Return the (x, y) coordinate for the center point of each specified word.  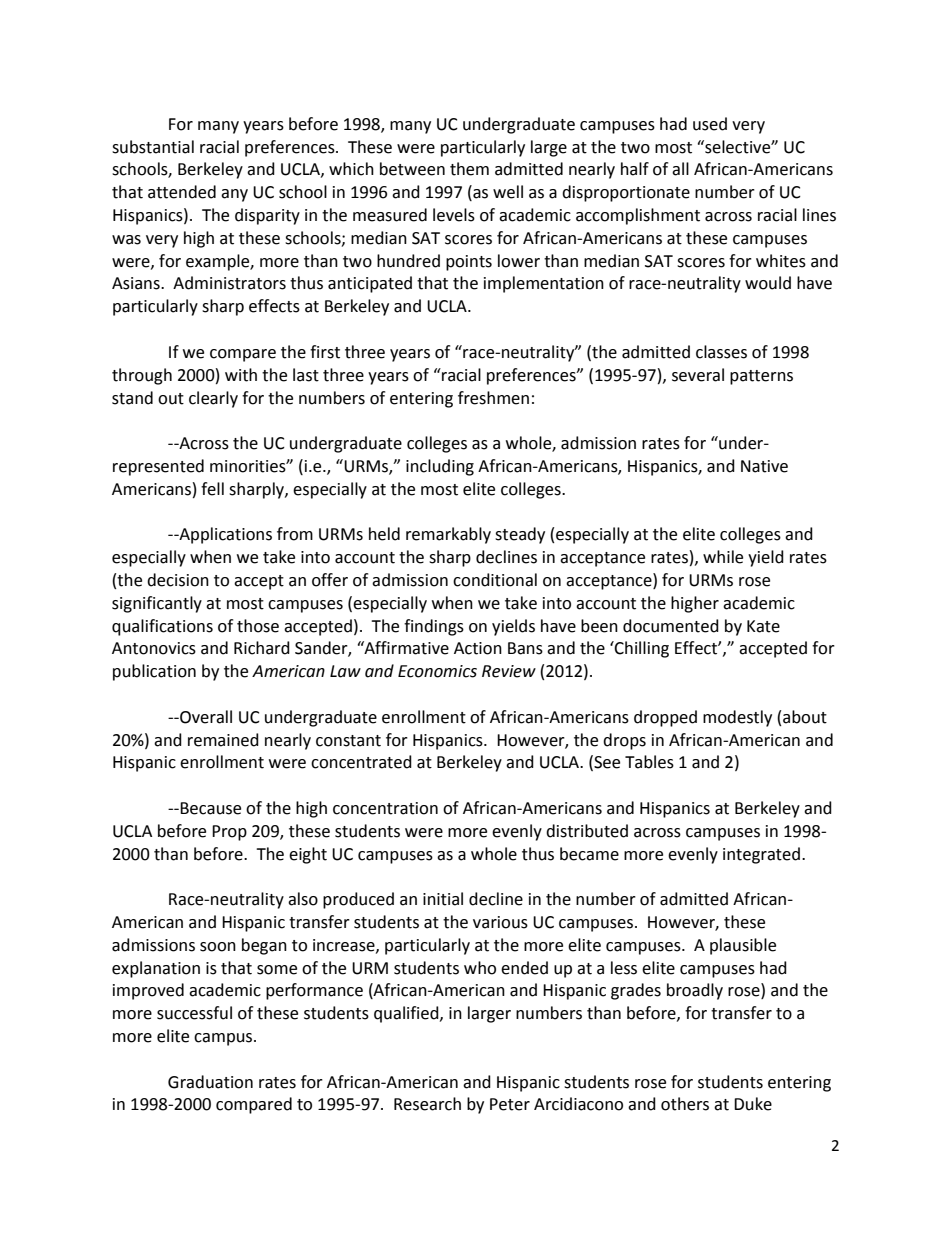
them (469, 169)
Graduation (210, 1082)
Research (427, 1104)
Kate (763, 626)
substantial (153, 147)
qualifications (162, 627)
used (710, 124)
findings (434, 627)
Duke (753, 1104)
